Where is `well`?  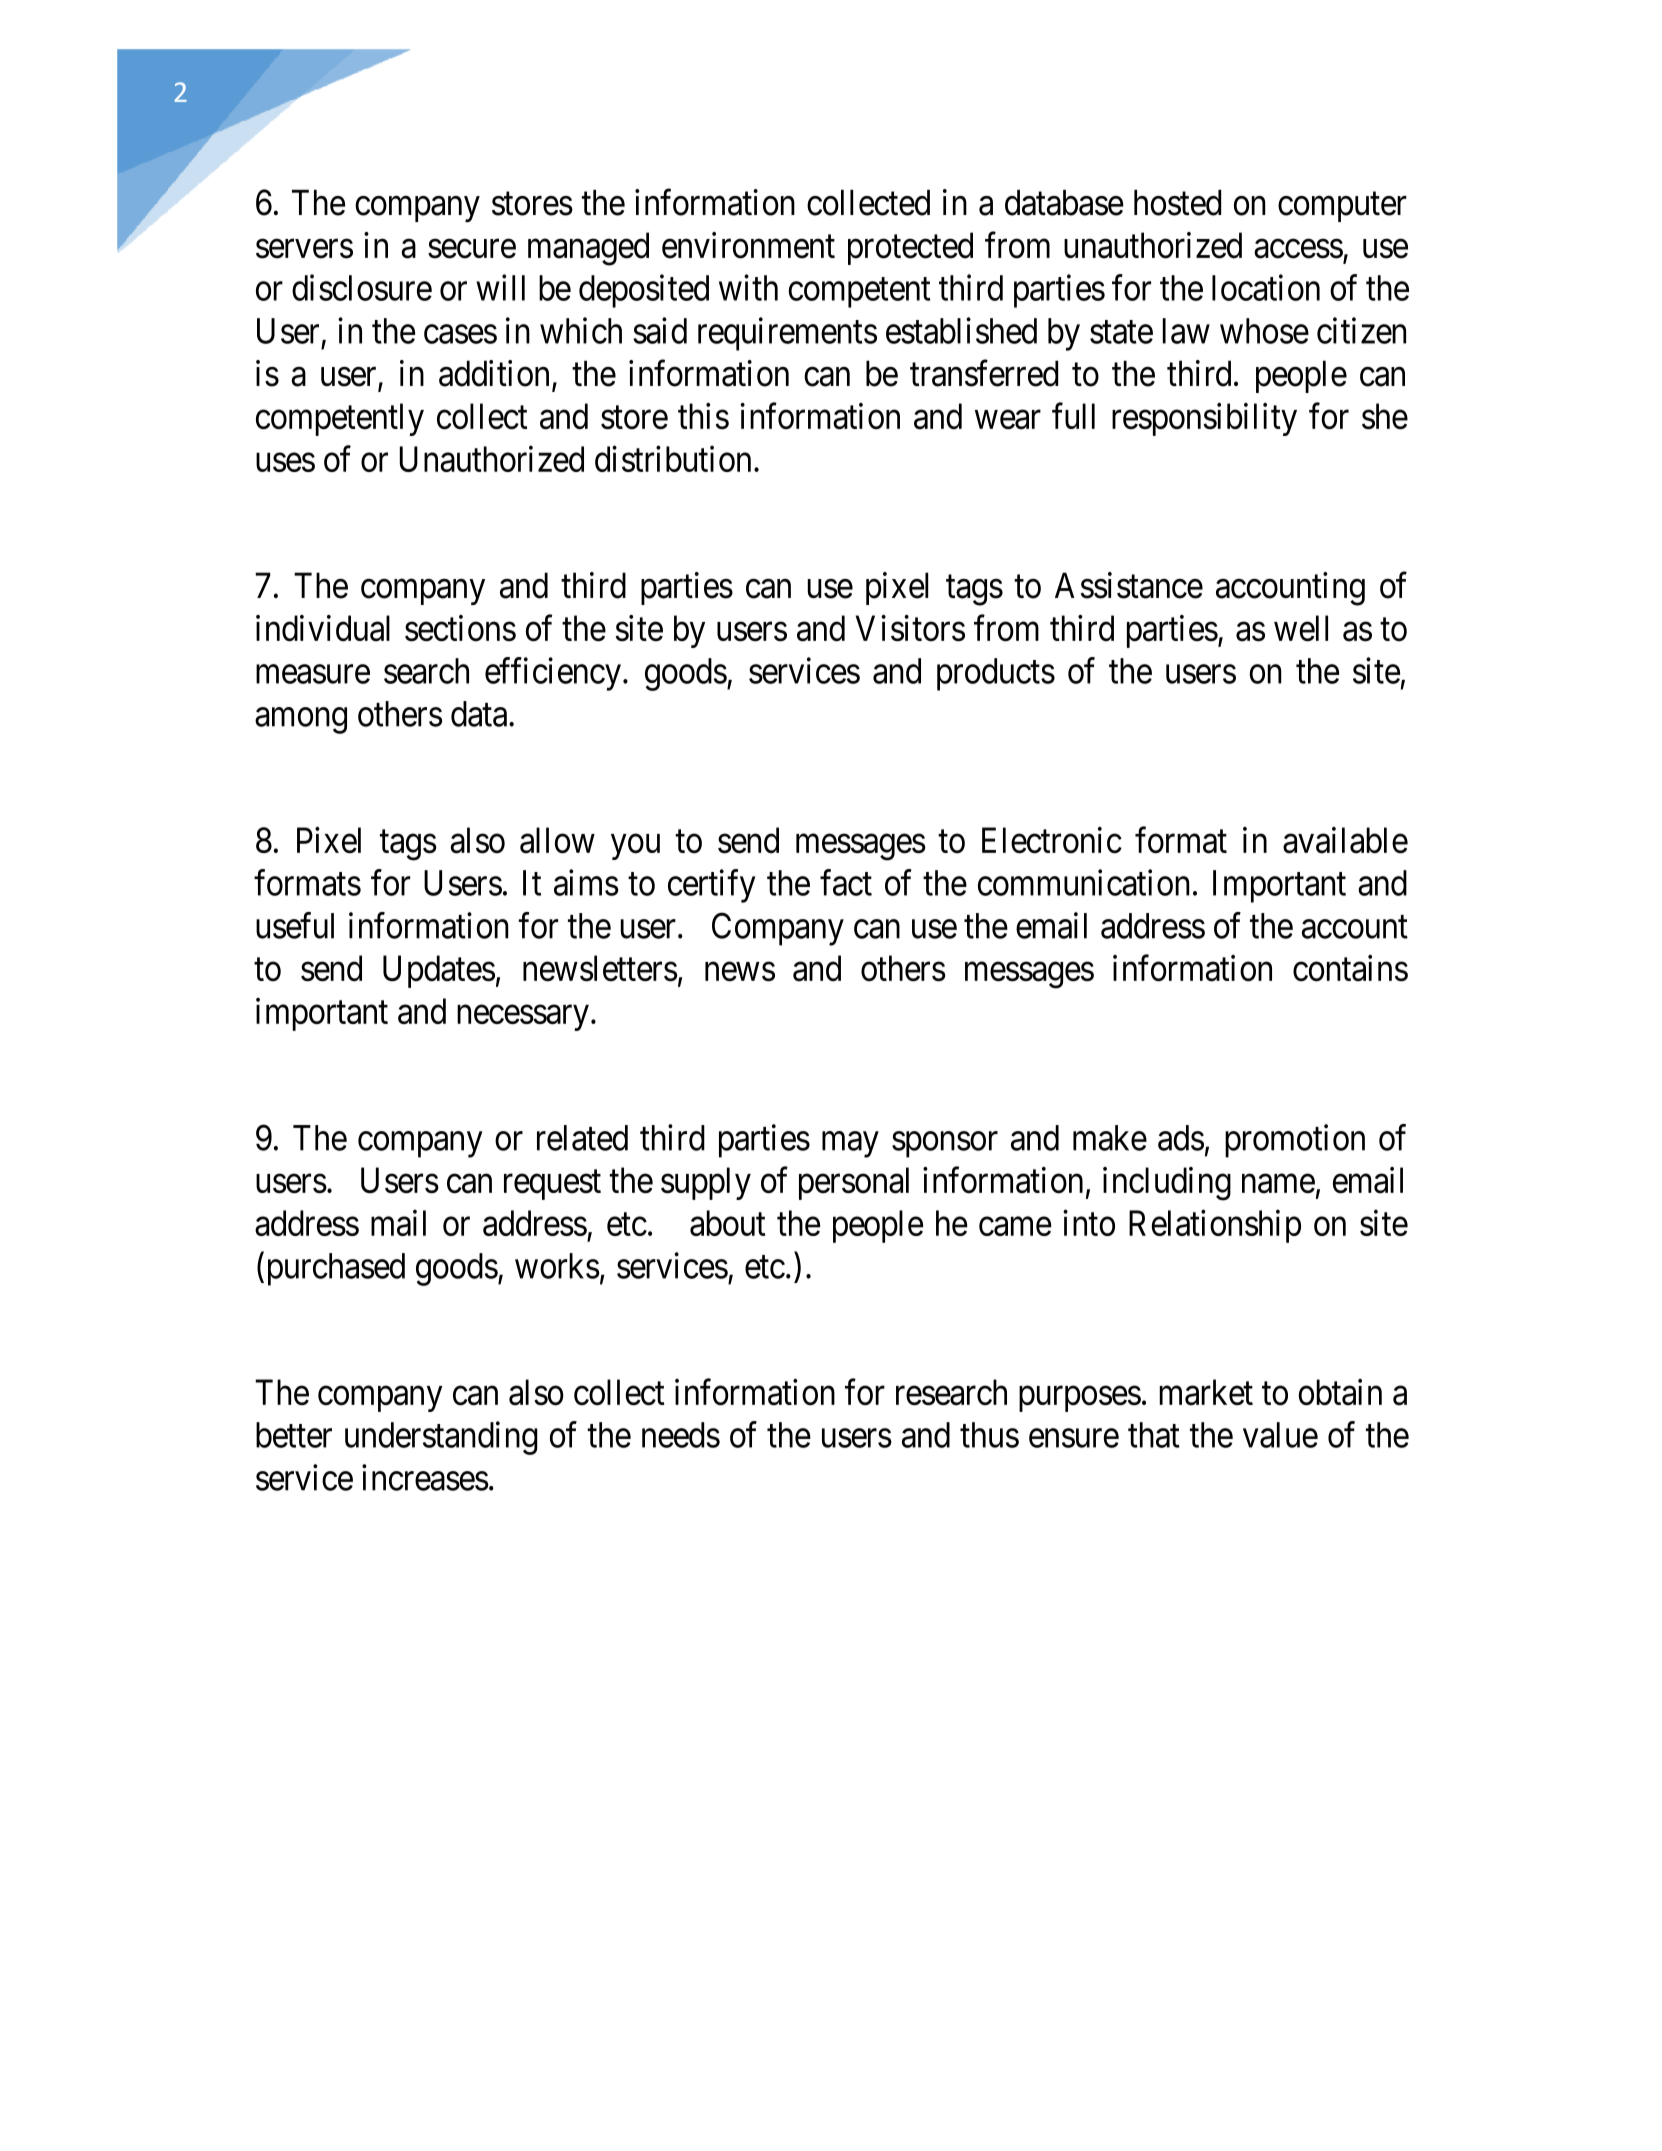
well is located at coordinates (1301, 628).
